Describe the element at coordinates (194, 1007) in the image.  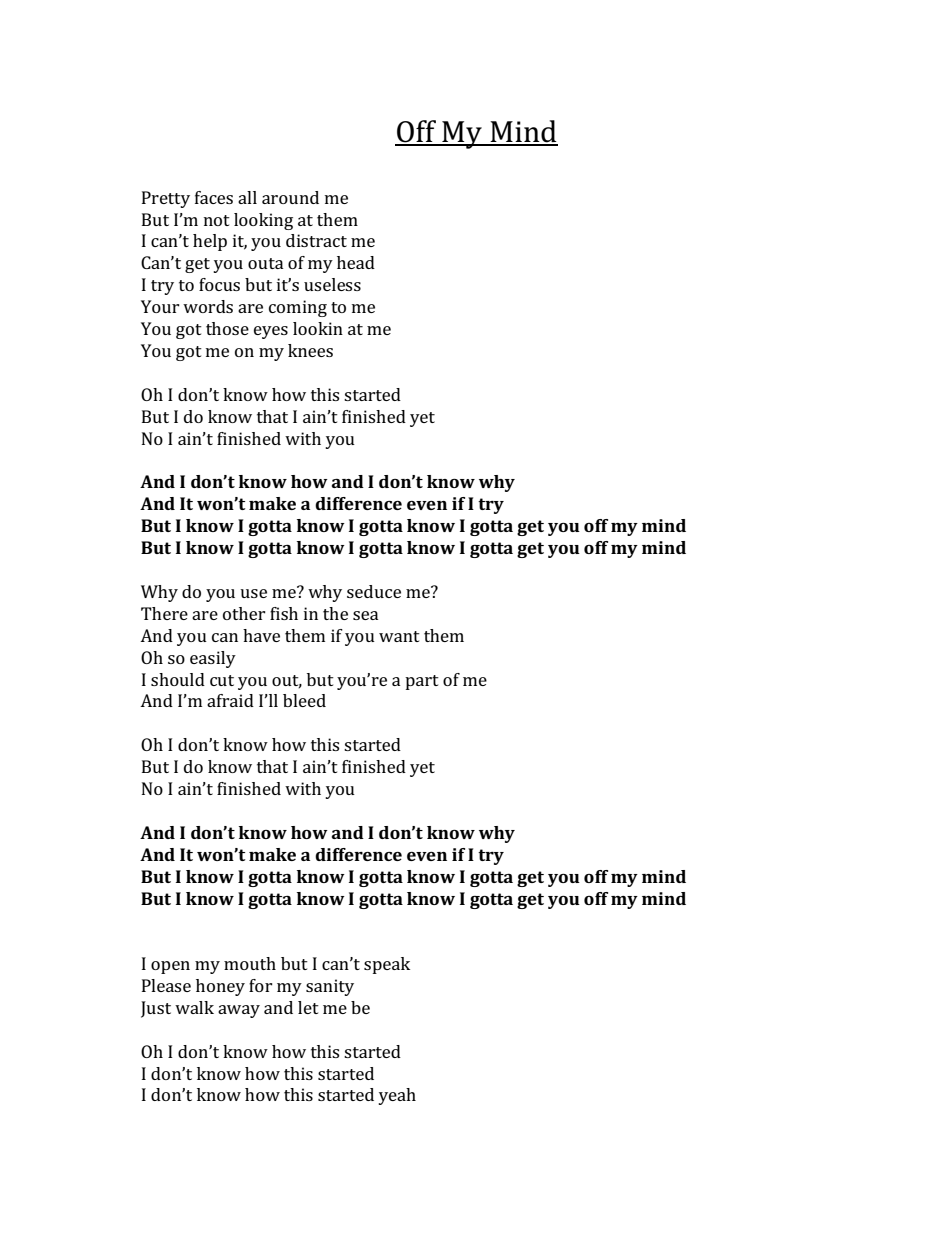
I see `walk` at that location.
